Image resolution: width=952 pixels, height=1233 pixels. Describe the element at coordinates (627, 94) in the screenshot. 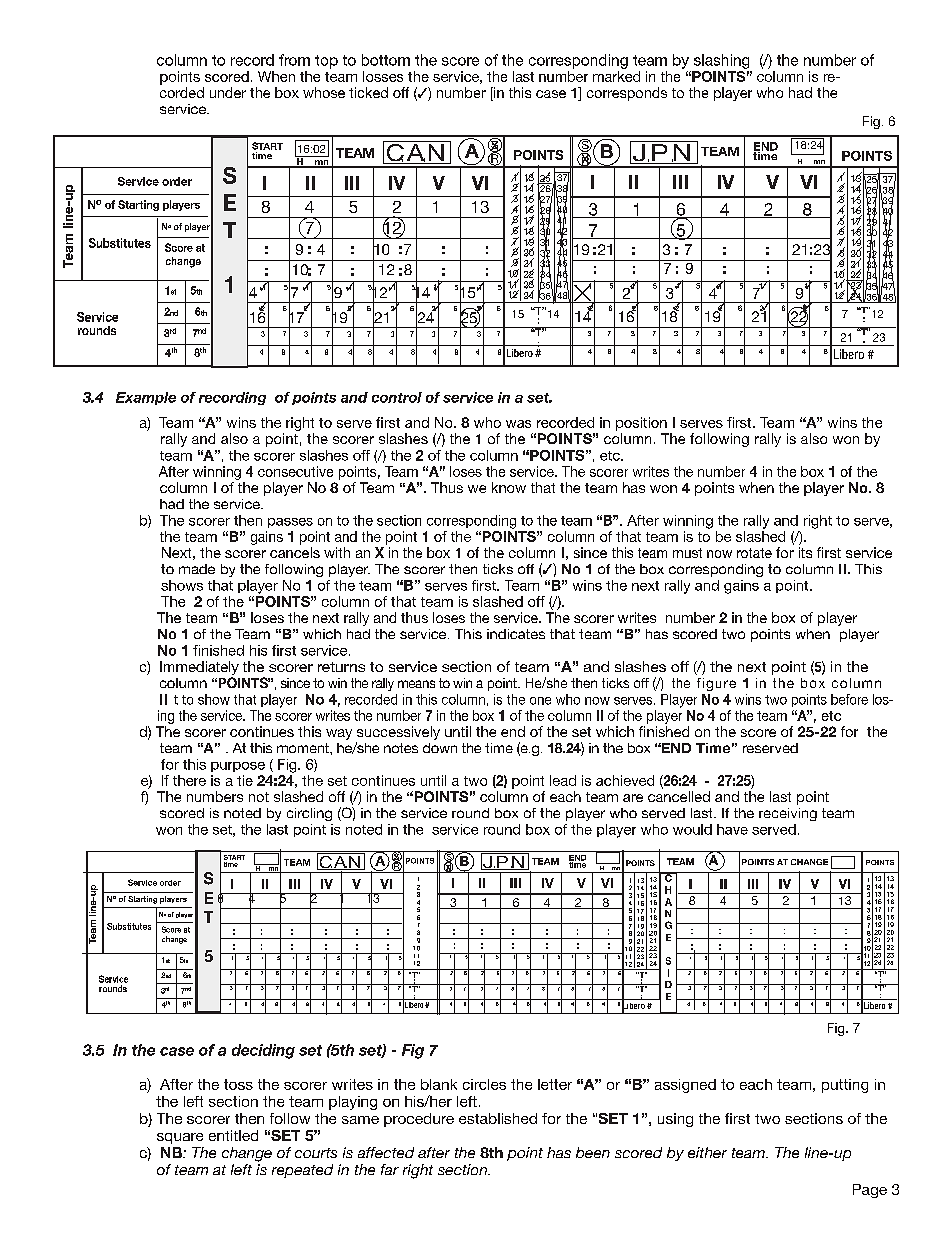

I see `corresponds` at that location.
